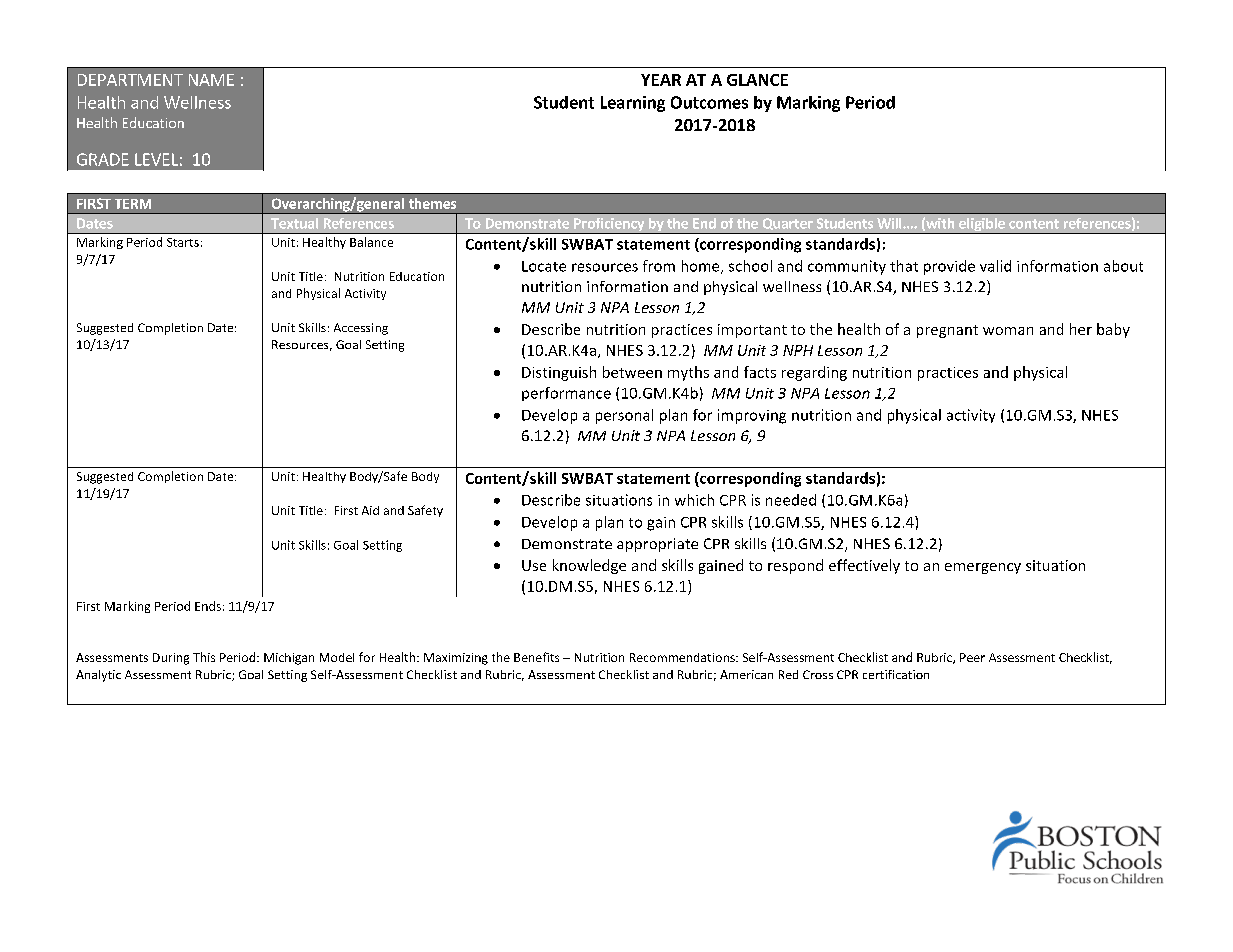 Image resolution: width=1233 pixels, height=952 pixels. I want to click on between, so click(632, 372).
